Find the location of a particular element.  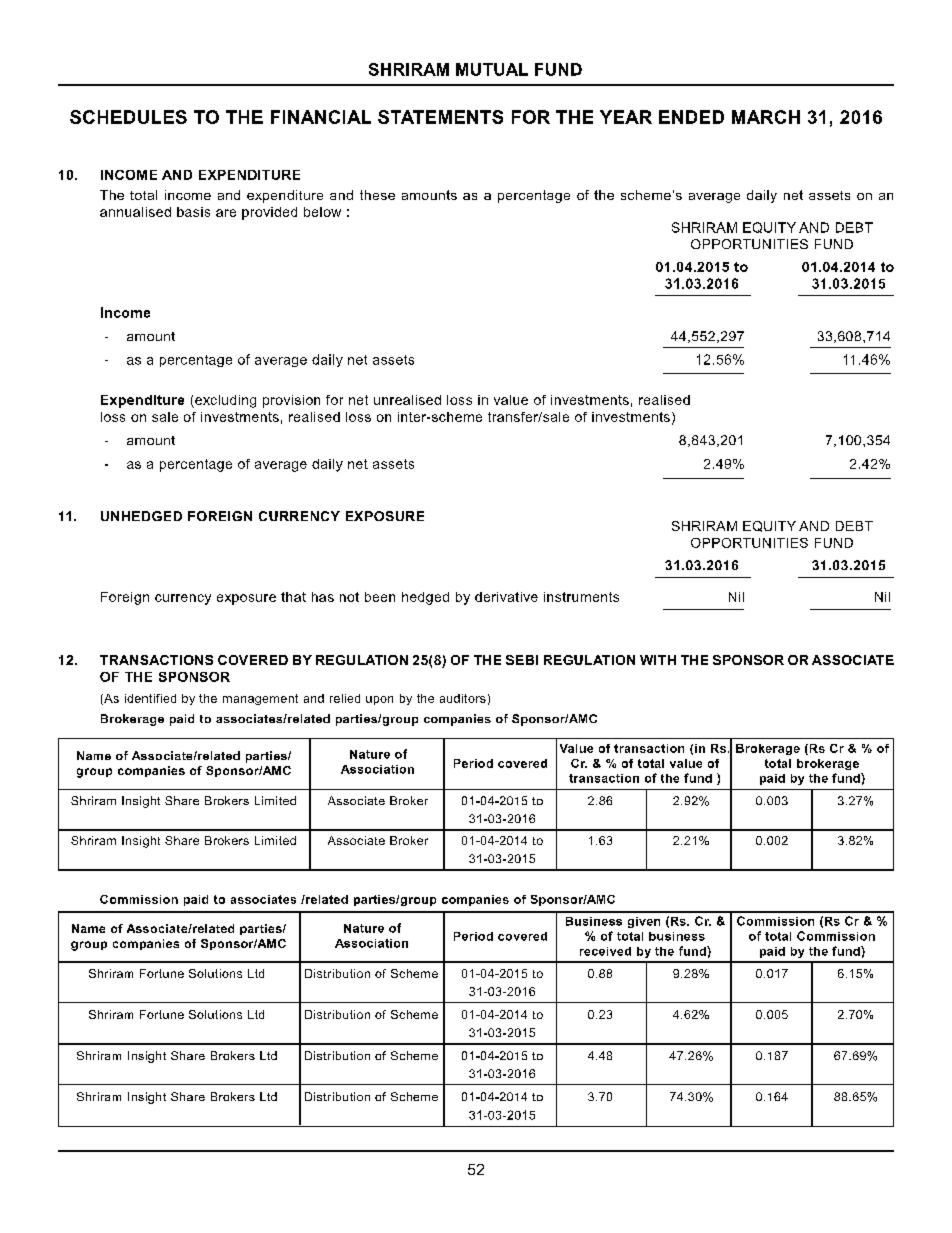

management is located at coordinates (260, 699).
